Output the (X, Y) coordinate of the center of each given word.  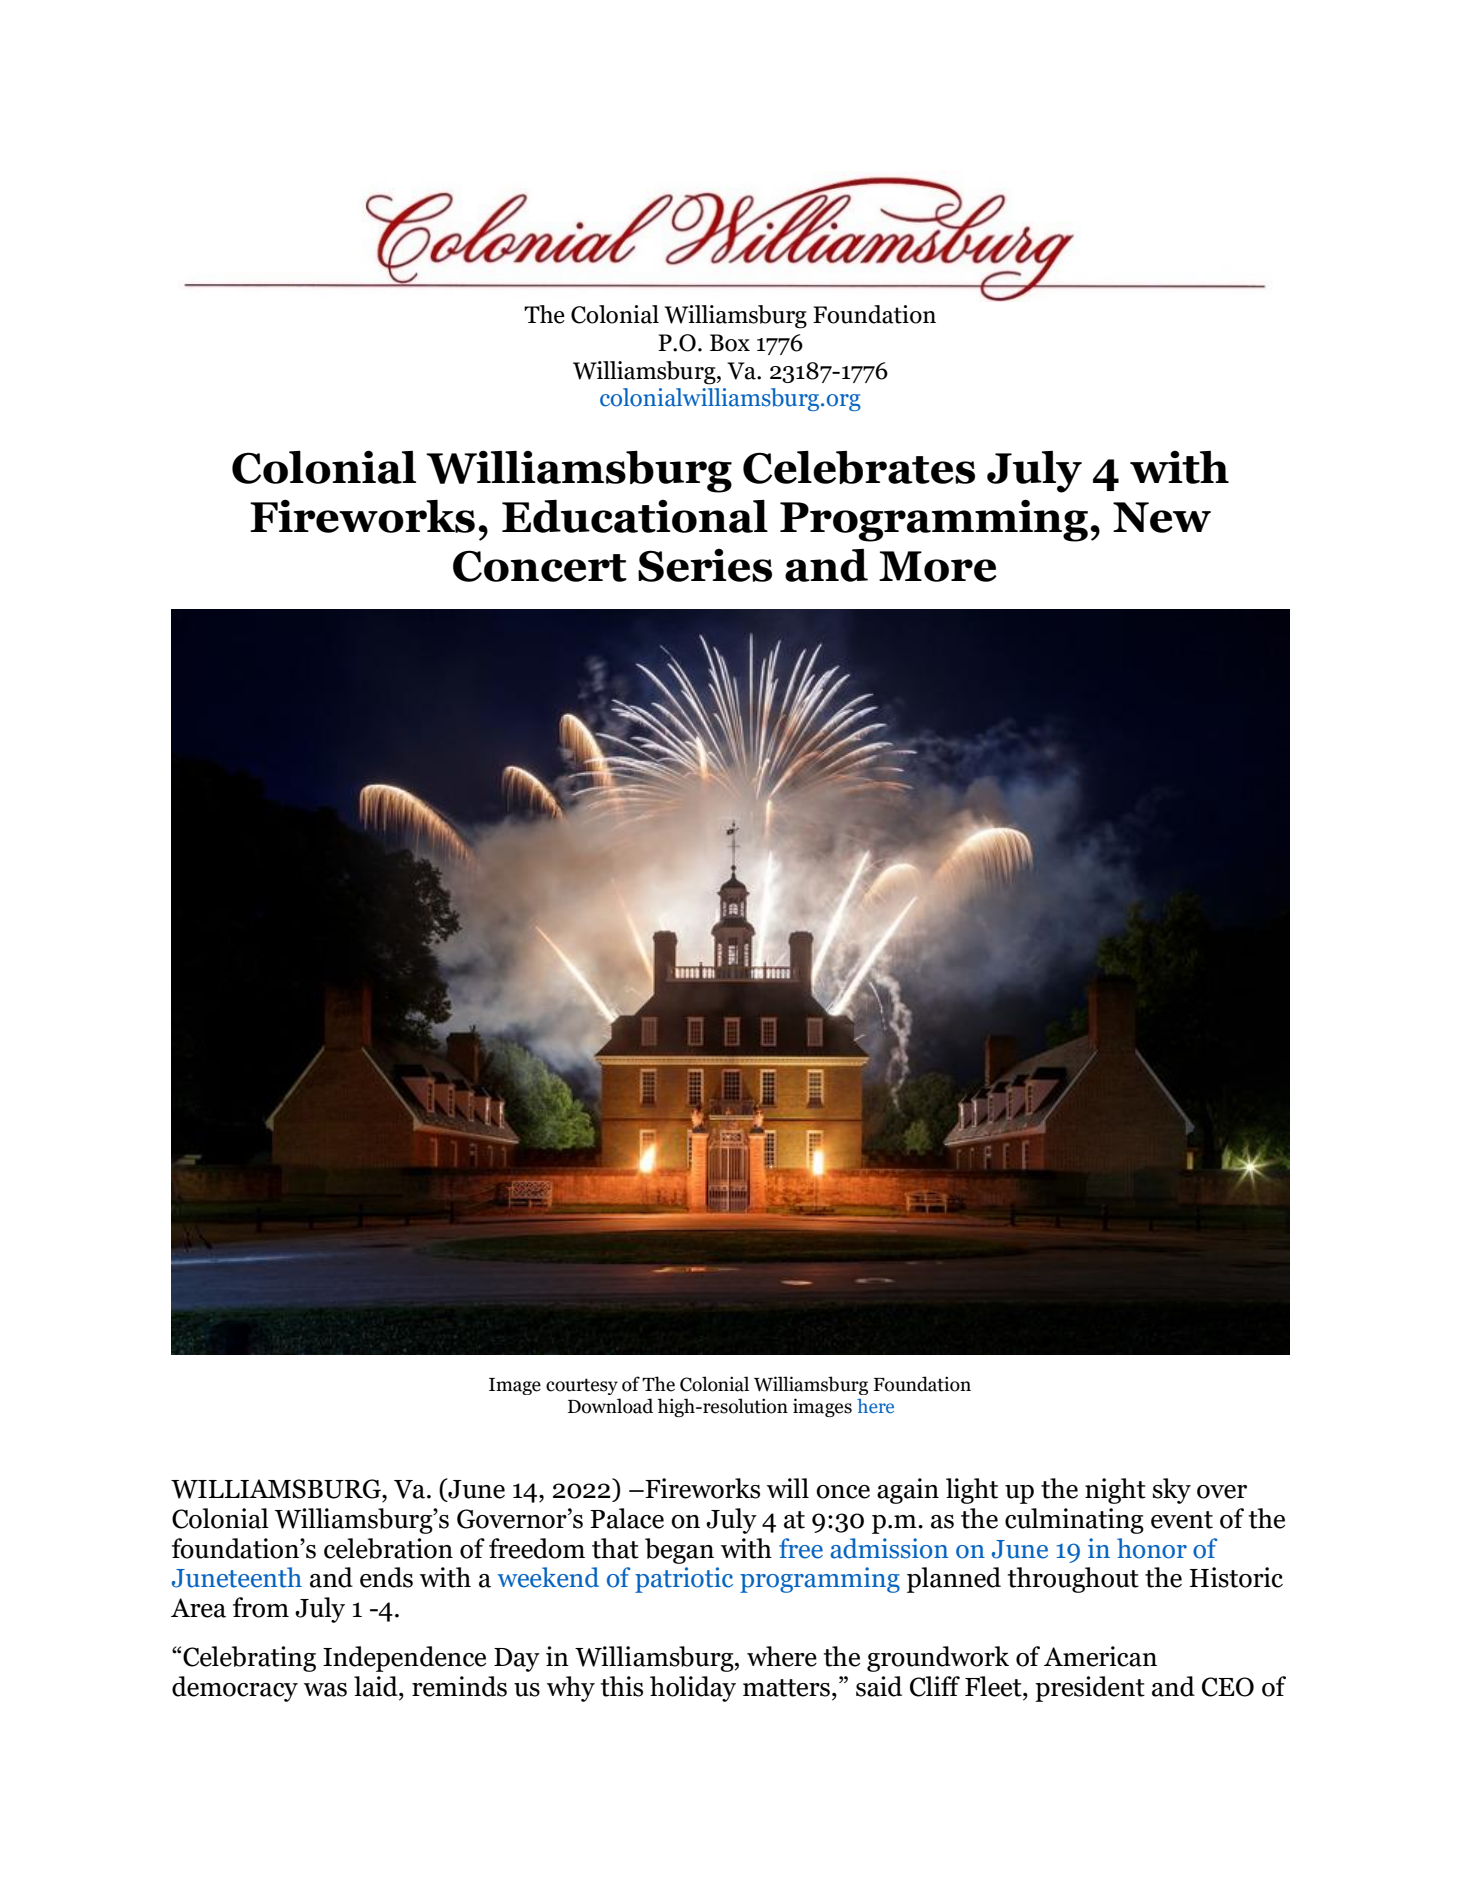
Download (610, 1406)
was (325, 1690)
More (938, 566)
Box (730, 343)
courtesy (582, 1386)
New (1162, 517)
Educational (635, 516)
